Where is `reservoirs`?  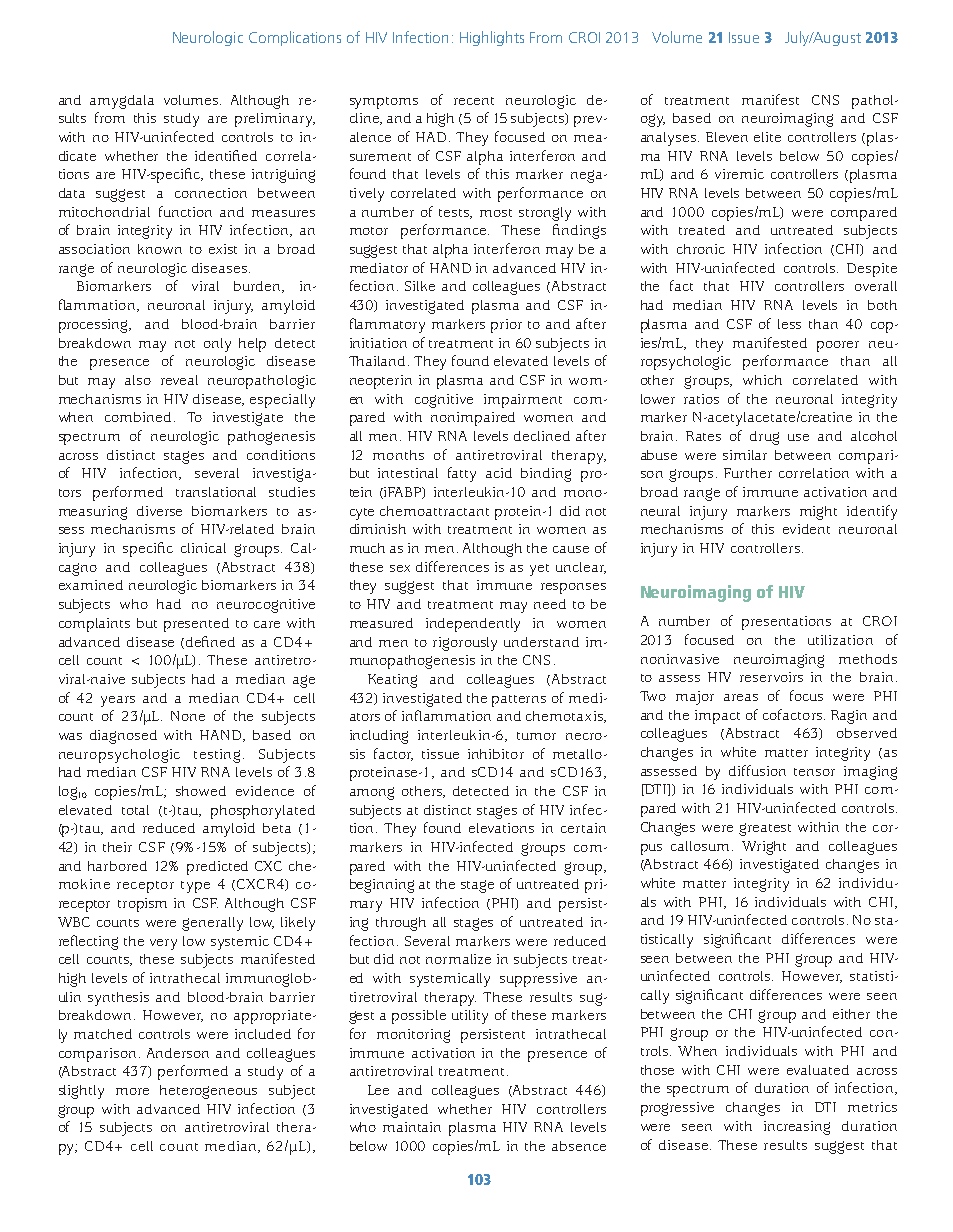 reservoirs is located at coordinates (771, 677).
